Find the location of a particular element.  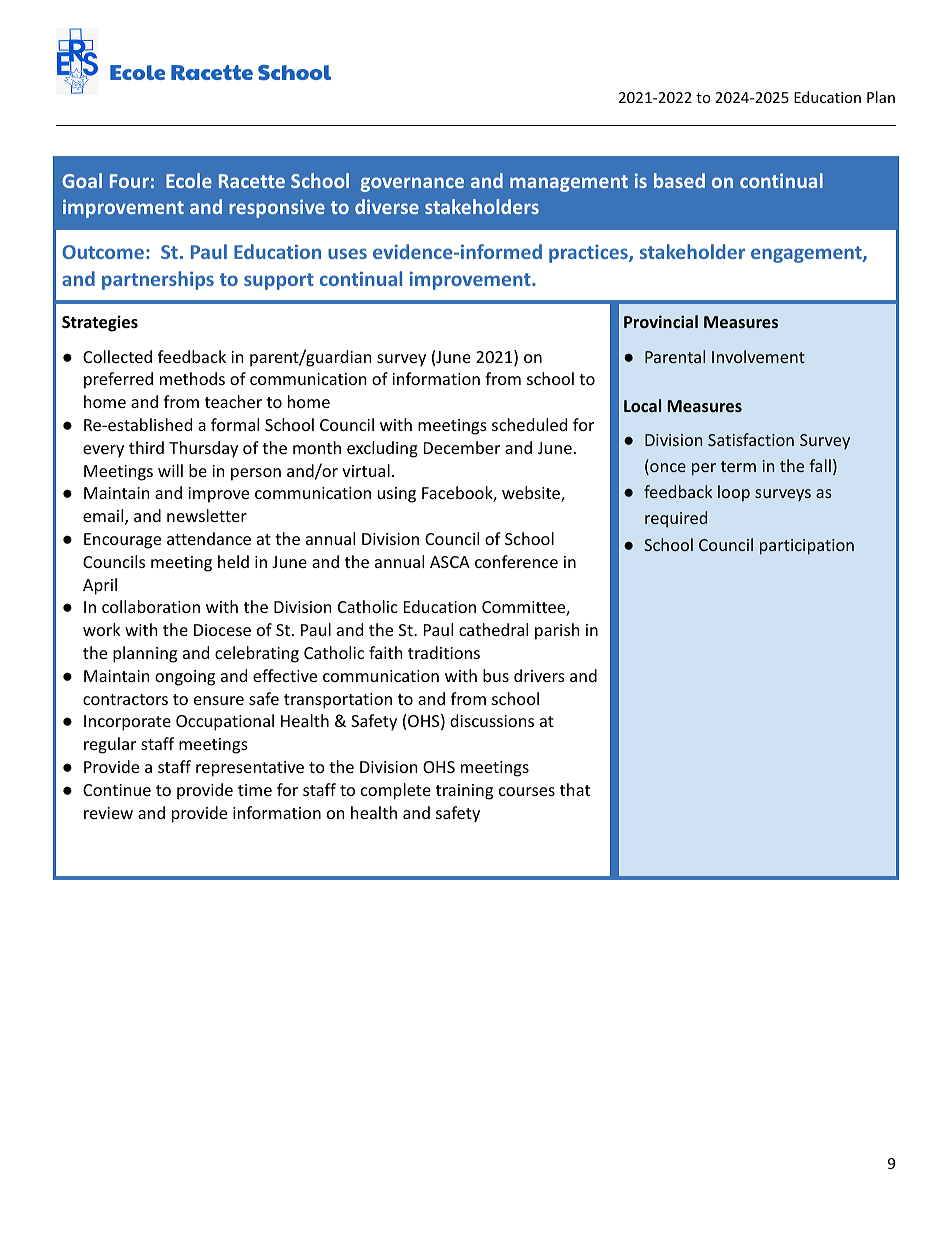

Continue is located at coordinates (117, 790).
